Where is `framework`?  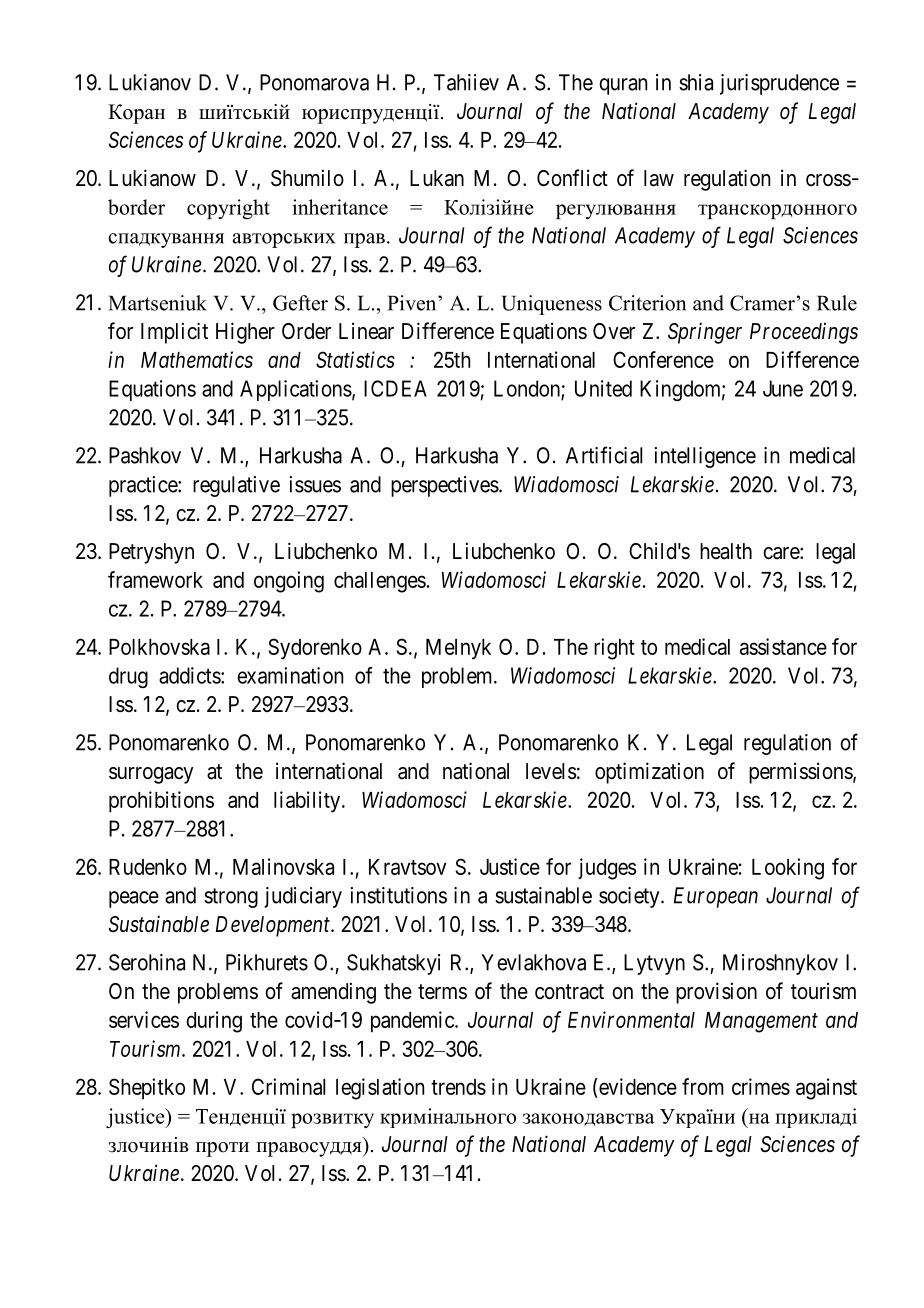 framework is located at coordinates (155, 579).
